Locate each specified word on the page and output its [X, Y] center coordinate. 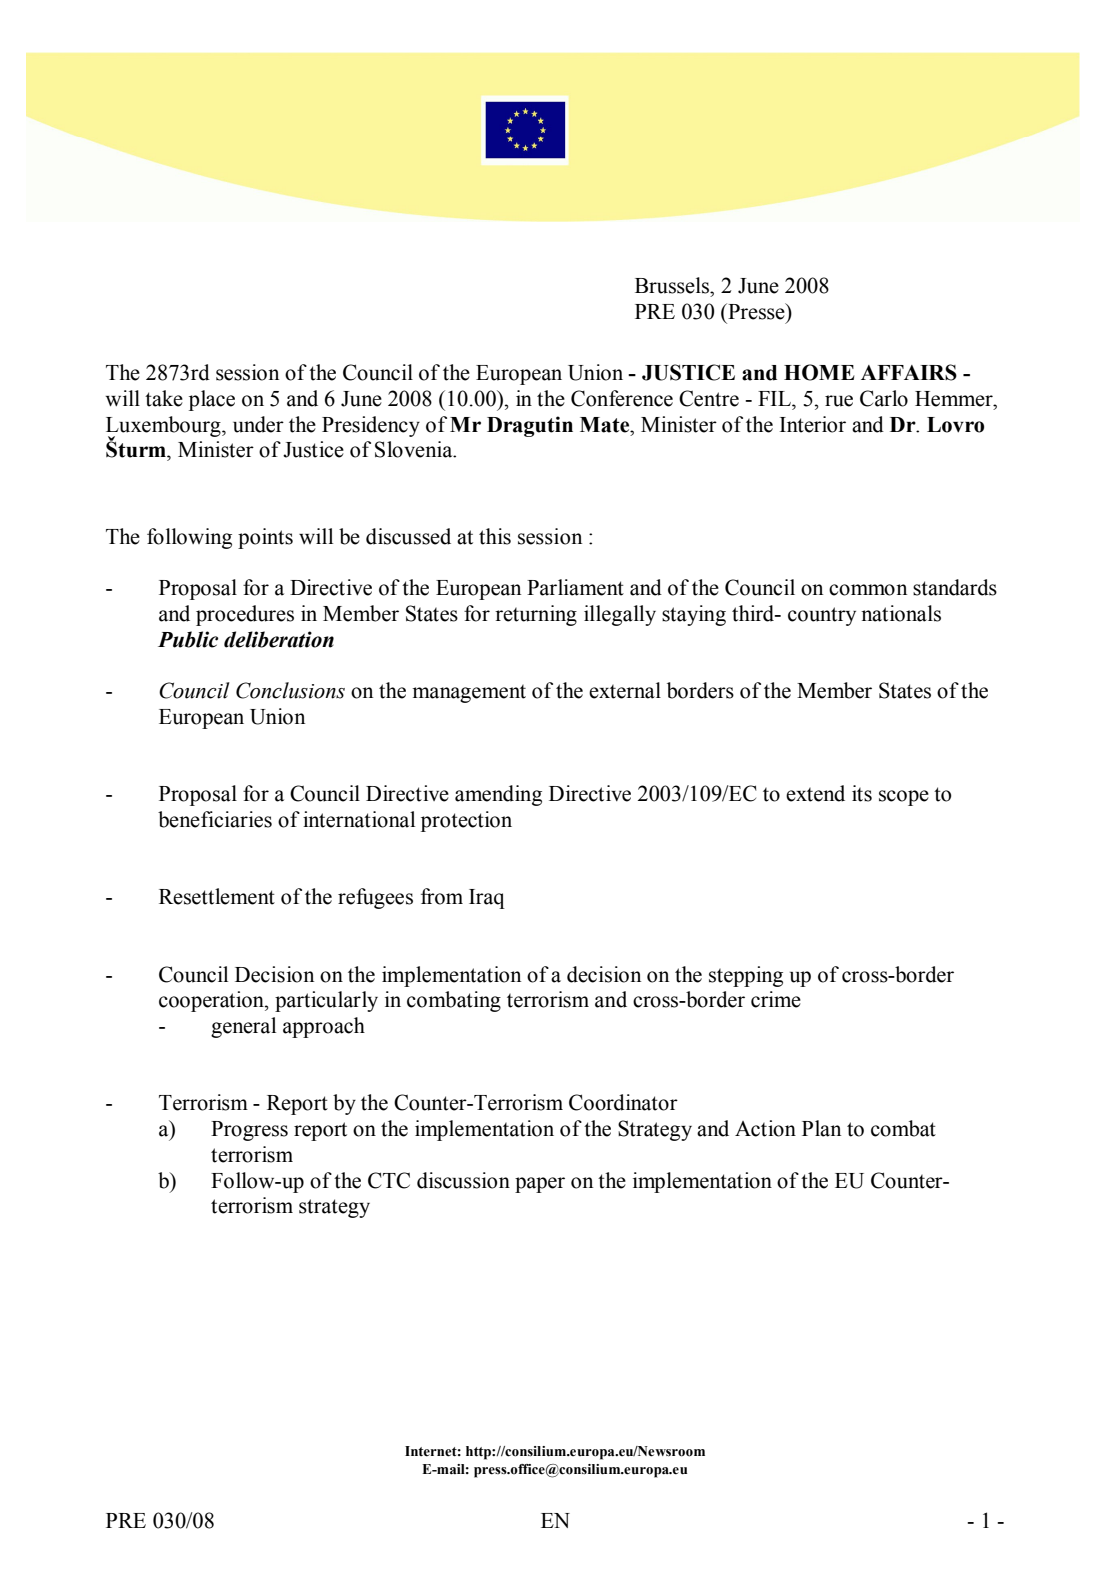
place [212, 400]
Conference [622, 398]
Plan [821, 1128]
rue [839, 401]
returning [536, 615]
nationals [901, 613]
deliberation [279, 639]
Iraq [487, 899]
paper [540, 1185]
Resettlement [217, 896]
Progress [249, 1131]
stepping [746, 976]
